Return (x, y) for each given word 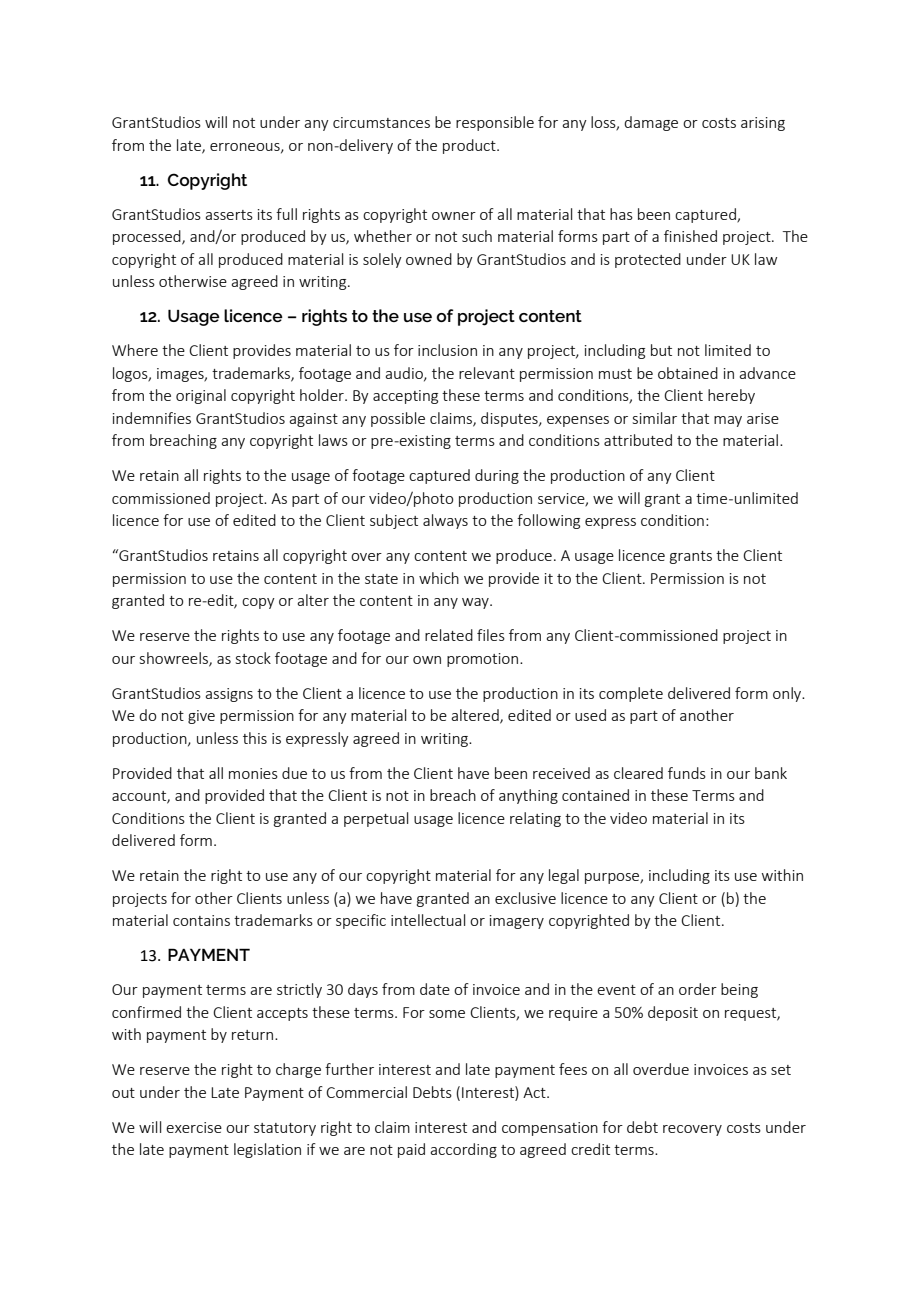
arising (763, 124)
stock (253, 658)
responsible (495, 123)
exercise (194, 1127)
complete (631, 694)
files (491, 635)
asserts (229, 215)
